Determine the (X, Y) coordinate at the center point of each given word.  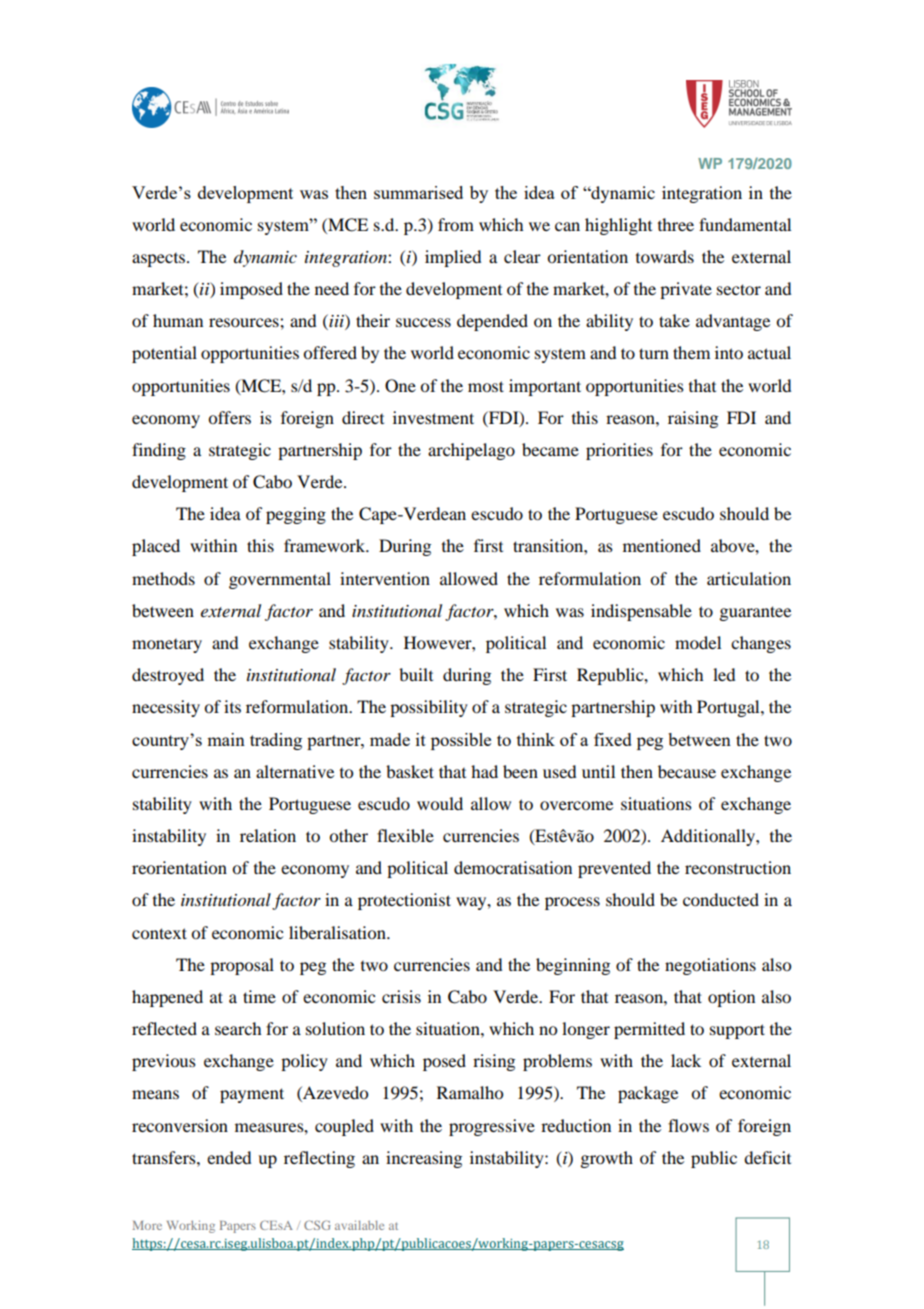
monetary (167, 646)
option (731, 998)
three (676, 224)
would (440, 803)
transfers (165, 1157)
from (456, 224)
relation (268, 835)
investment (433, 417)
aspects (158, 260)
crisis (401, 996)
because (687, 771)
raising (693, 419)
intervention (385, 578)
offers (229, 417)
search (238, 1028)
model (698, 642)
